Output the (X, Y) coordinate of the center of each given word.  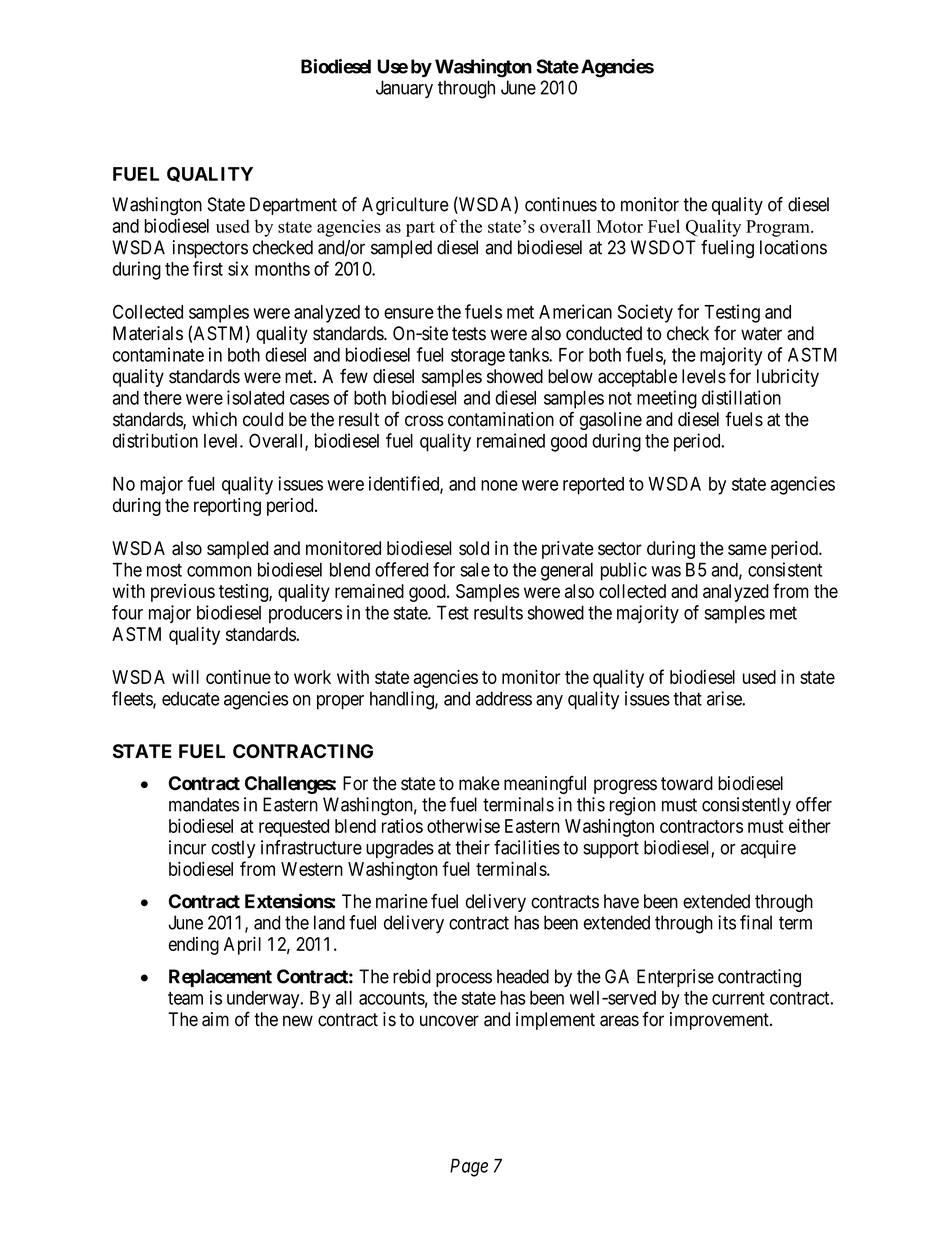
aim (215, 1019)
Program (779, 228)
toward (687, 783)
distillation (741, 397)
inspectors (210, 249)
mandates (204, 804)
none (499, 485)
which (214, 419)
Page (469, 1168)
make (479, 783)
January (404, 89)
